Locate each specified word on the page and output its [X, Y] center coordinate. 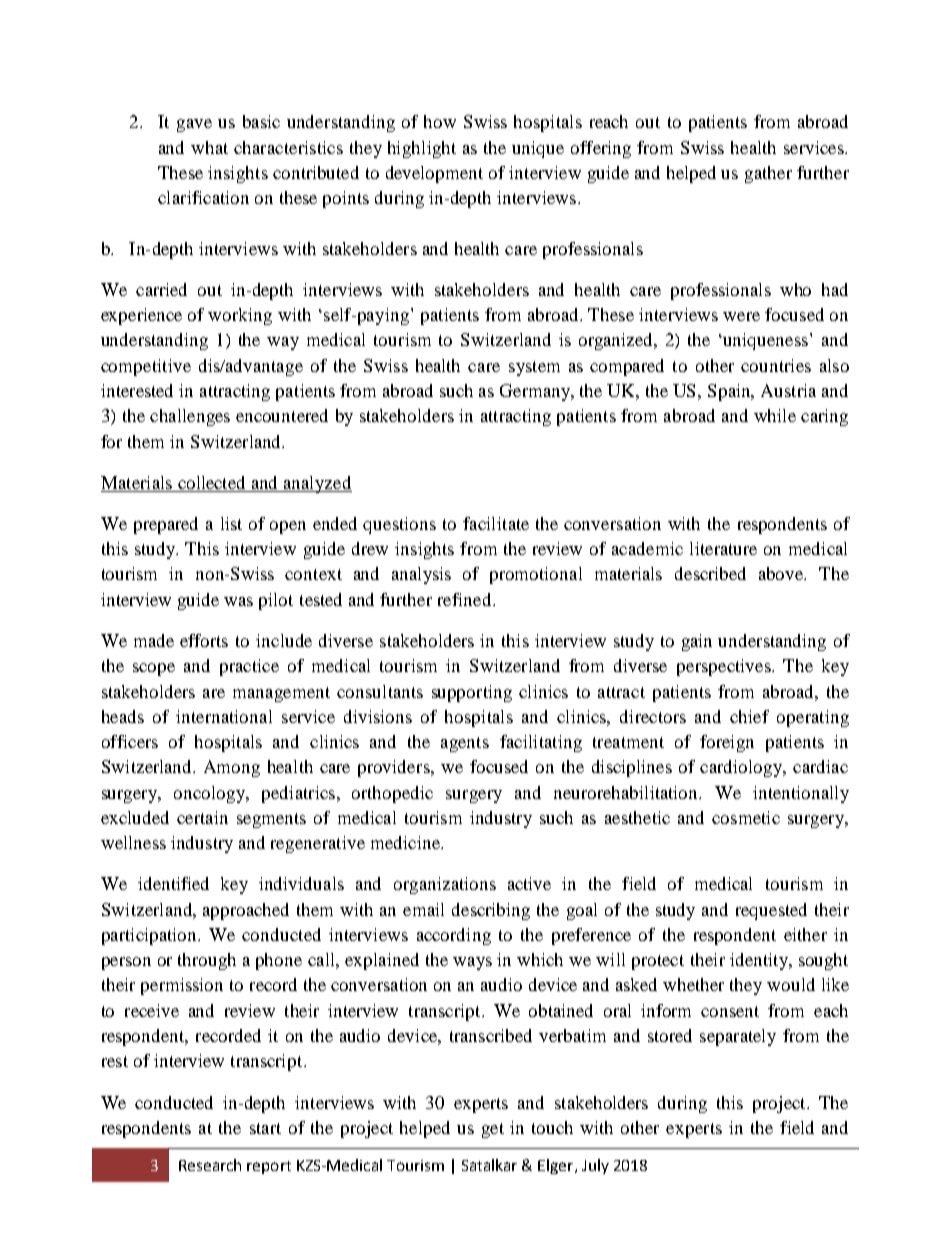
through [207, 961]
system [534, 368]
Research [210, 1165]
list [231, 523]
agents [465, 744]
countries [776, 365]
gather [768, 174]
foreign [727, 743]
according [454, 936]
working [240, 316]
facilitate [496, 523]
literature [723, 548]
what [209, 147]
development [434, 174]
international [224, 716]
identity [760, 961]
